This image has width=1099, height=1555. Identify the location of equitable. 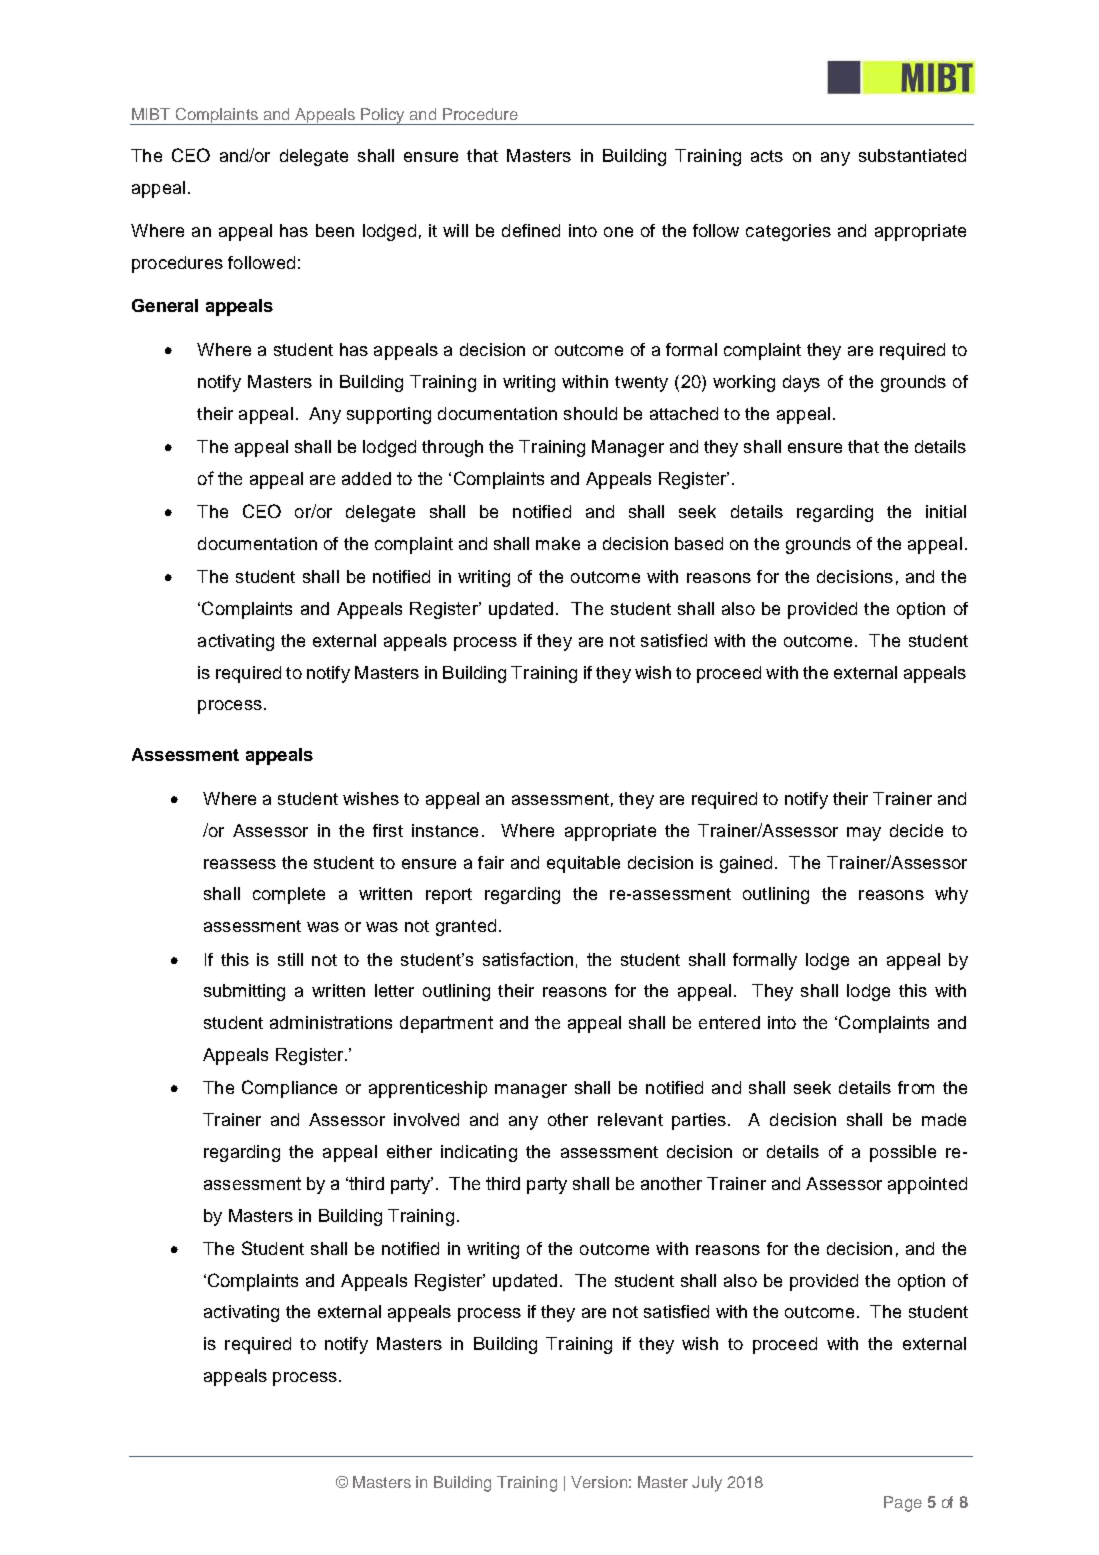
(583, 864).
